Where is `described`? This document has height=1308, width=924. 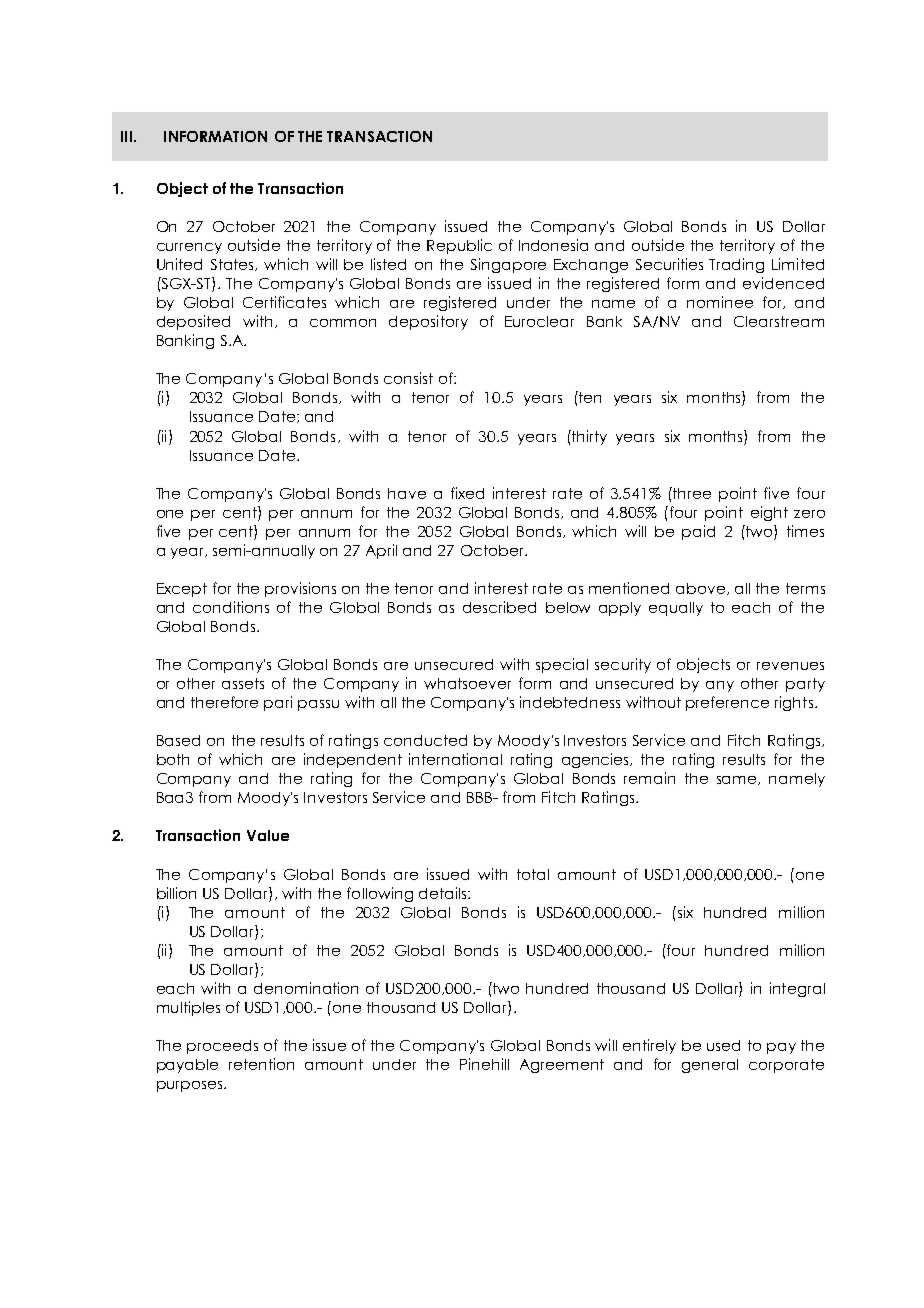
described is located at coordinates (499, 607).
